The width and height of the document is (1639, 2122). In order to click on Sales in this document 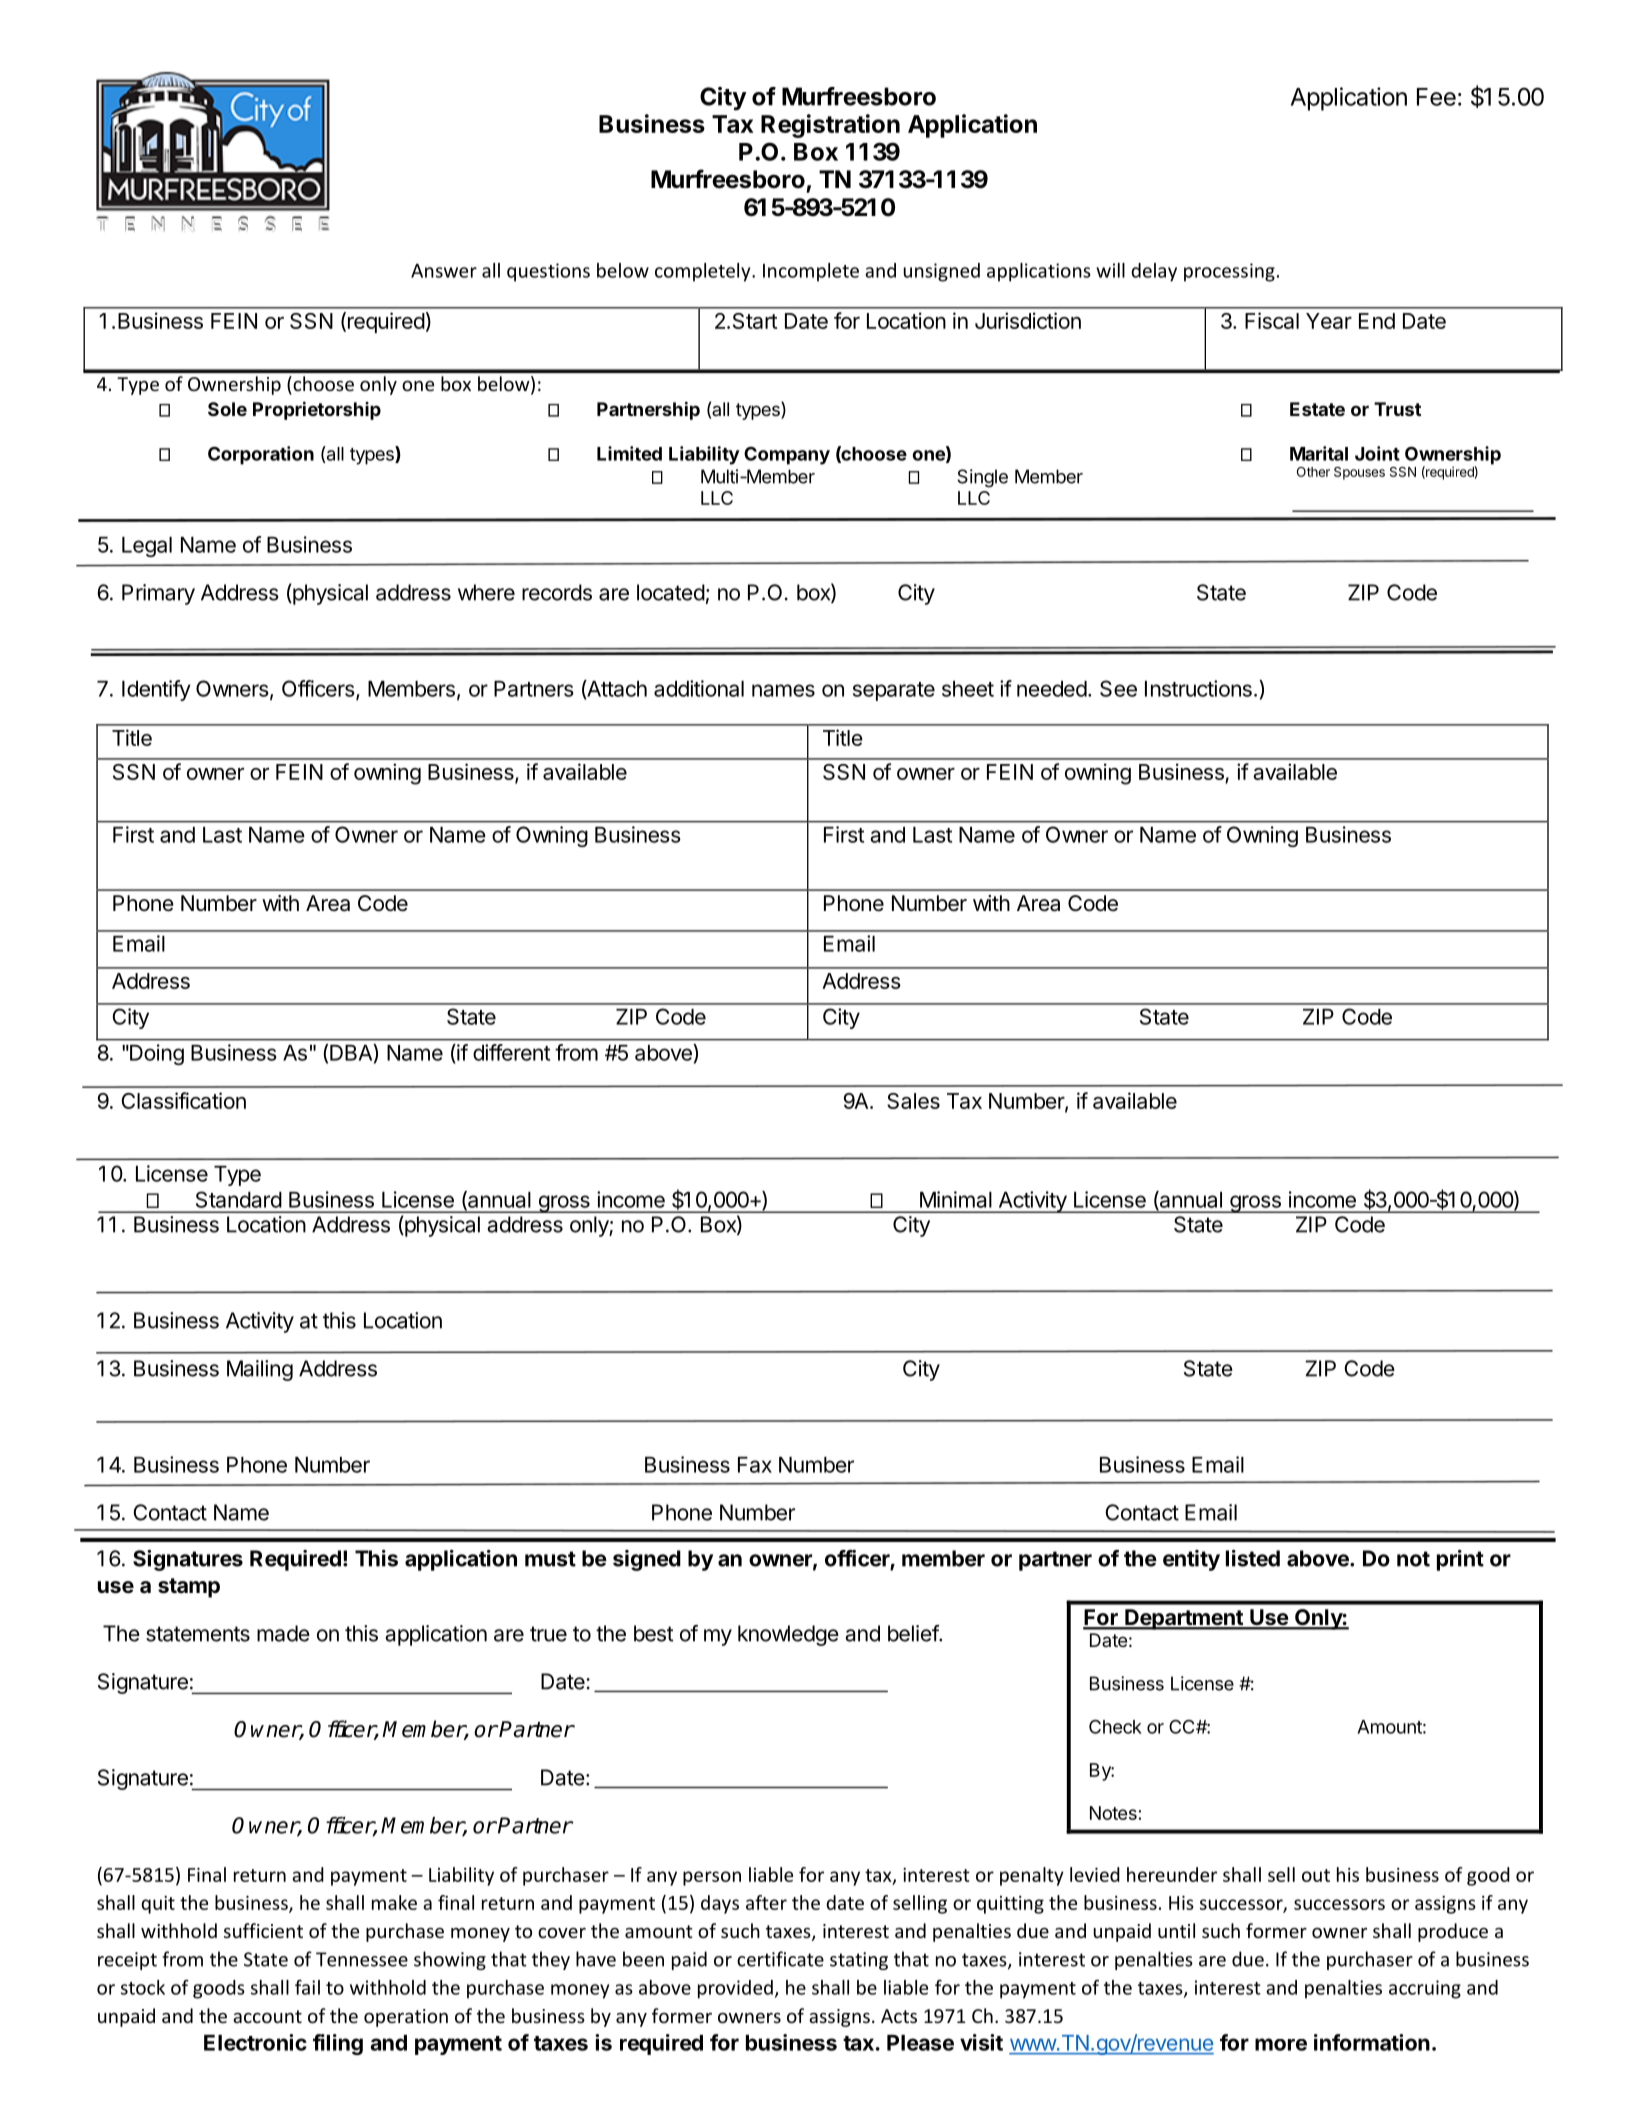, I will do `click(913, 1101)`.
